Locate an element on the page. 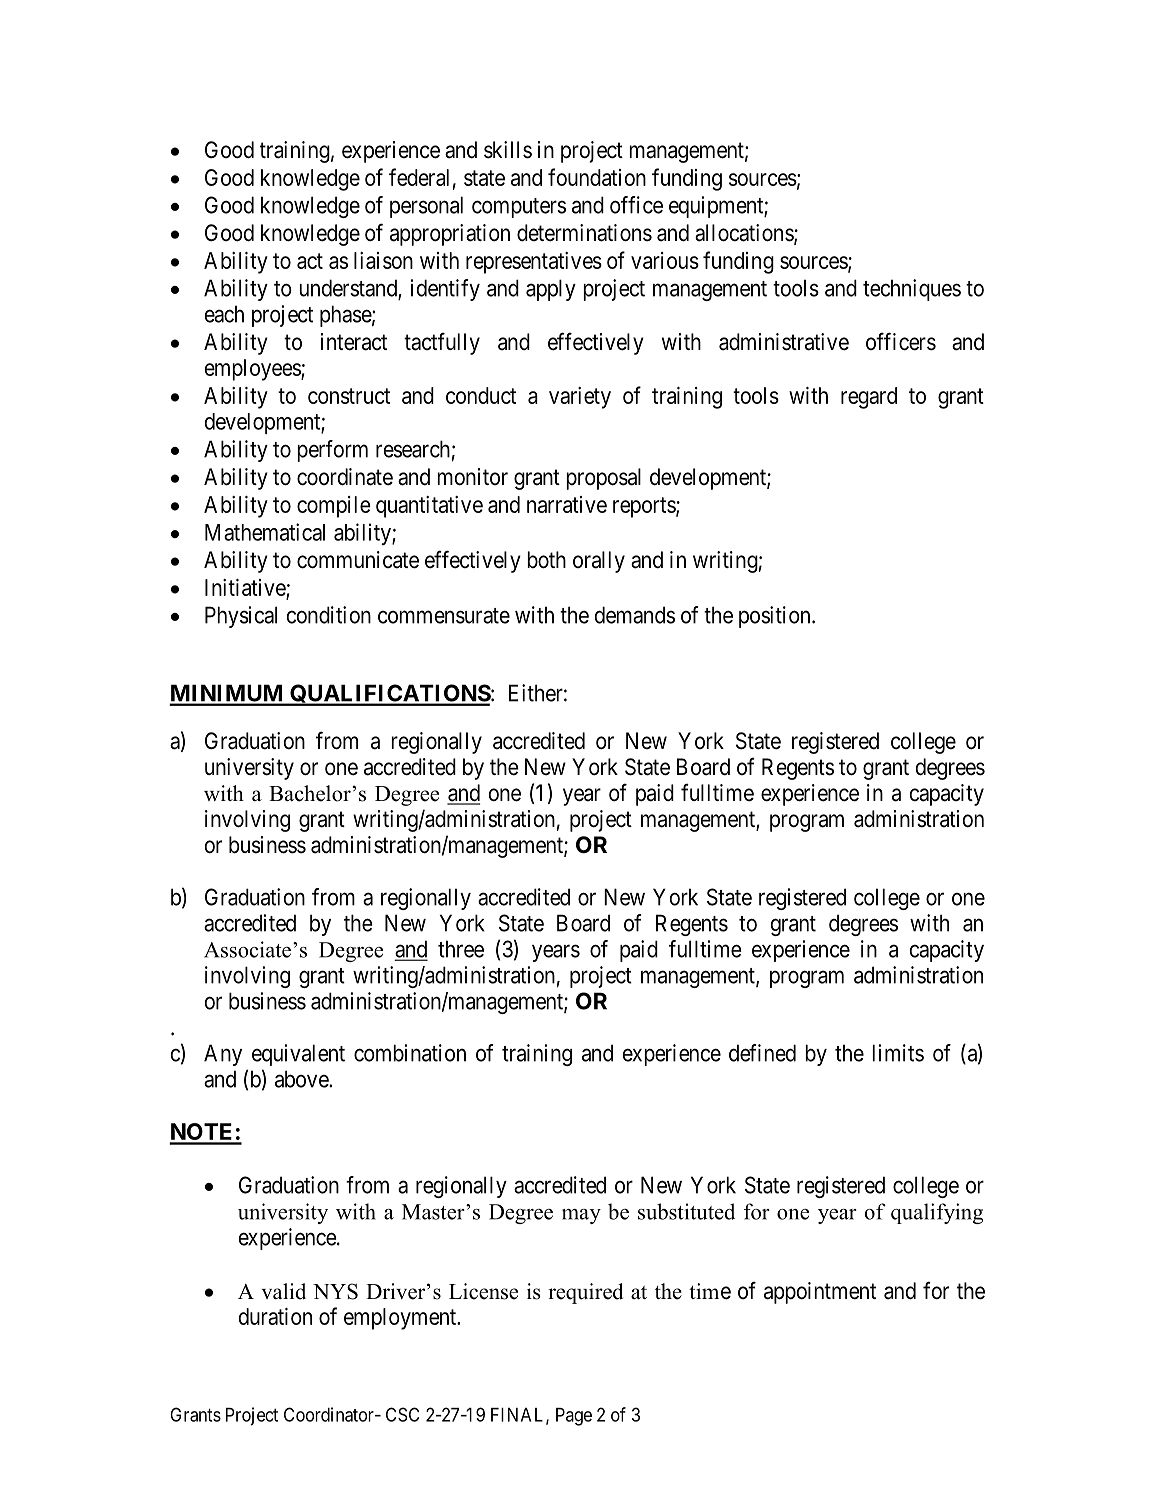  condition is located at coordinates (329, 615).
